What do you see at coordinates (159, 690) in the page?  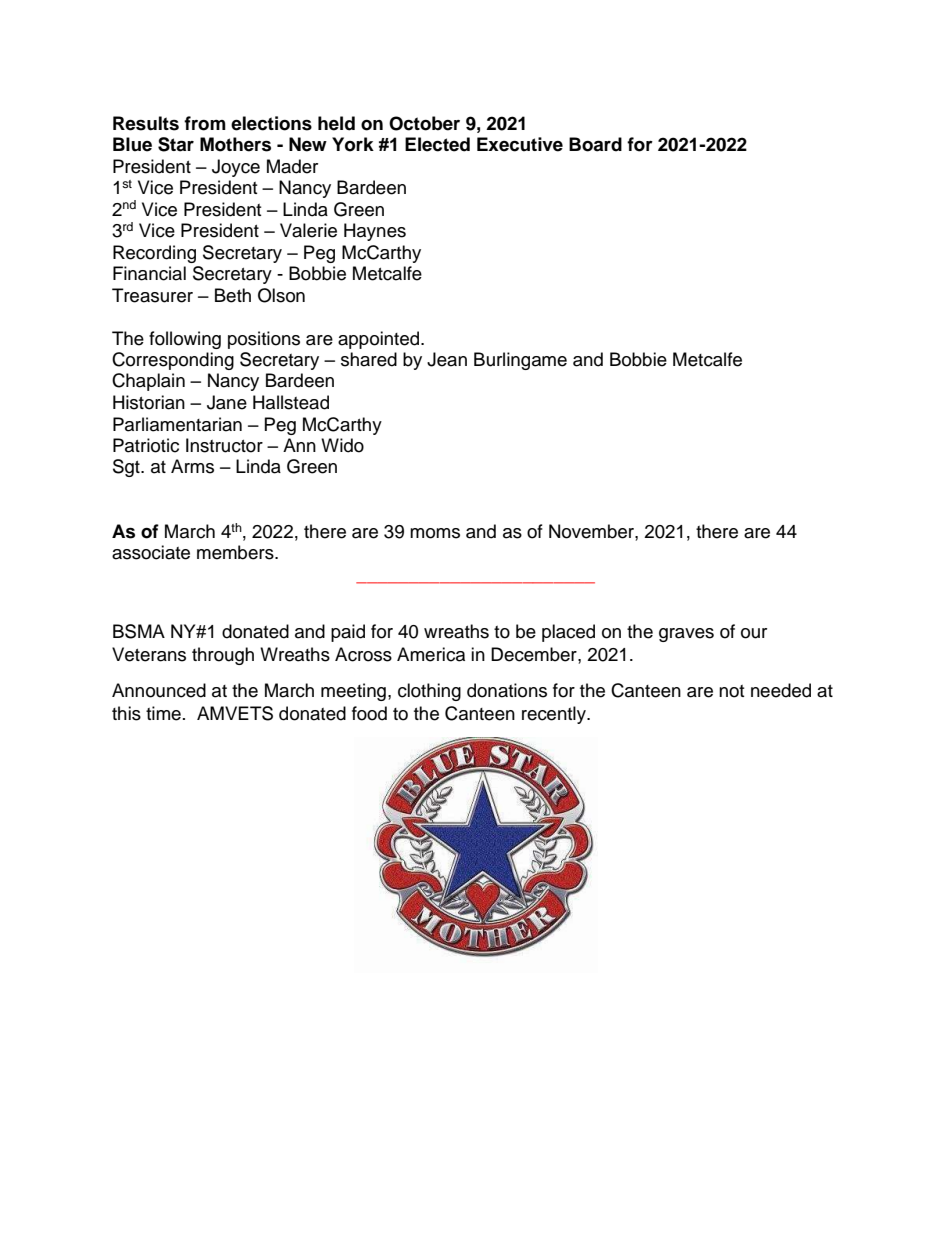 I see `Announced` at bounding box center [159, 690].
